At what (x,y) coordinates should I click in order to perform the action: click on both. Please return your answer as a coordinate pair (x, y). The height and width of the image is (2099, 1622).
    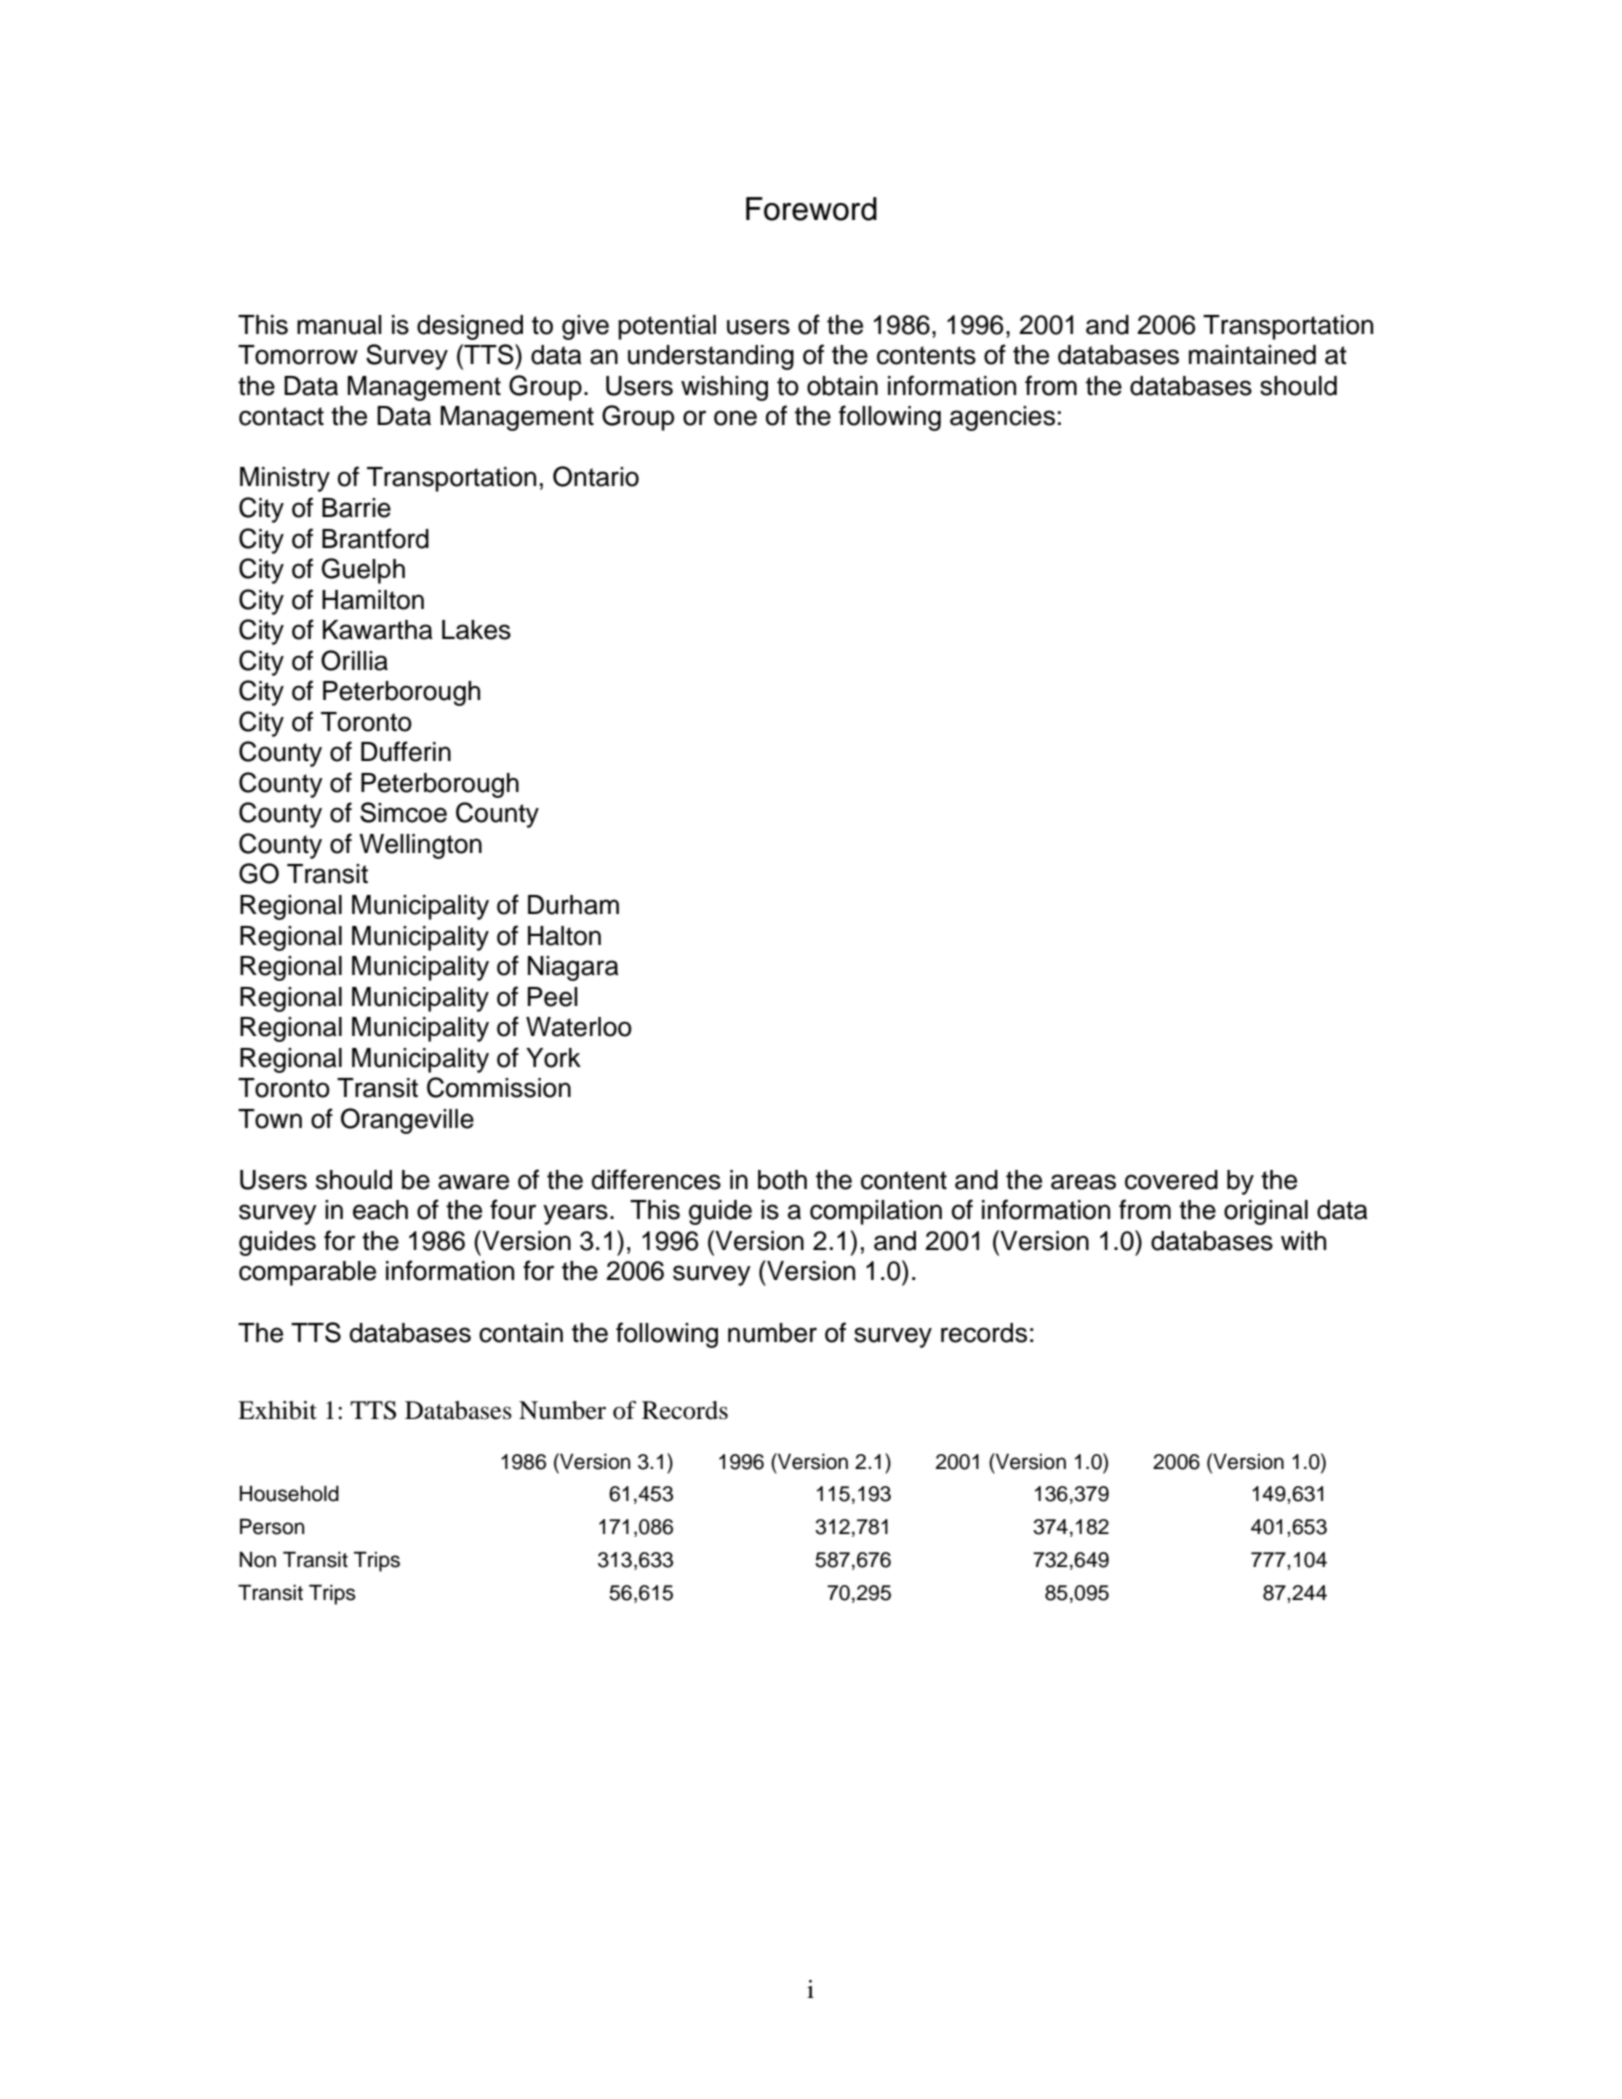
    Looking at the image, I should click on (782, 1180).
